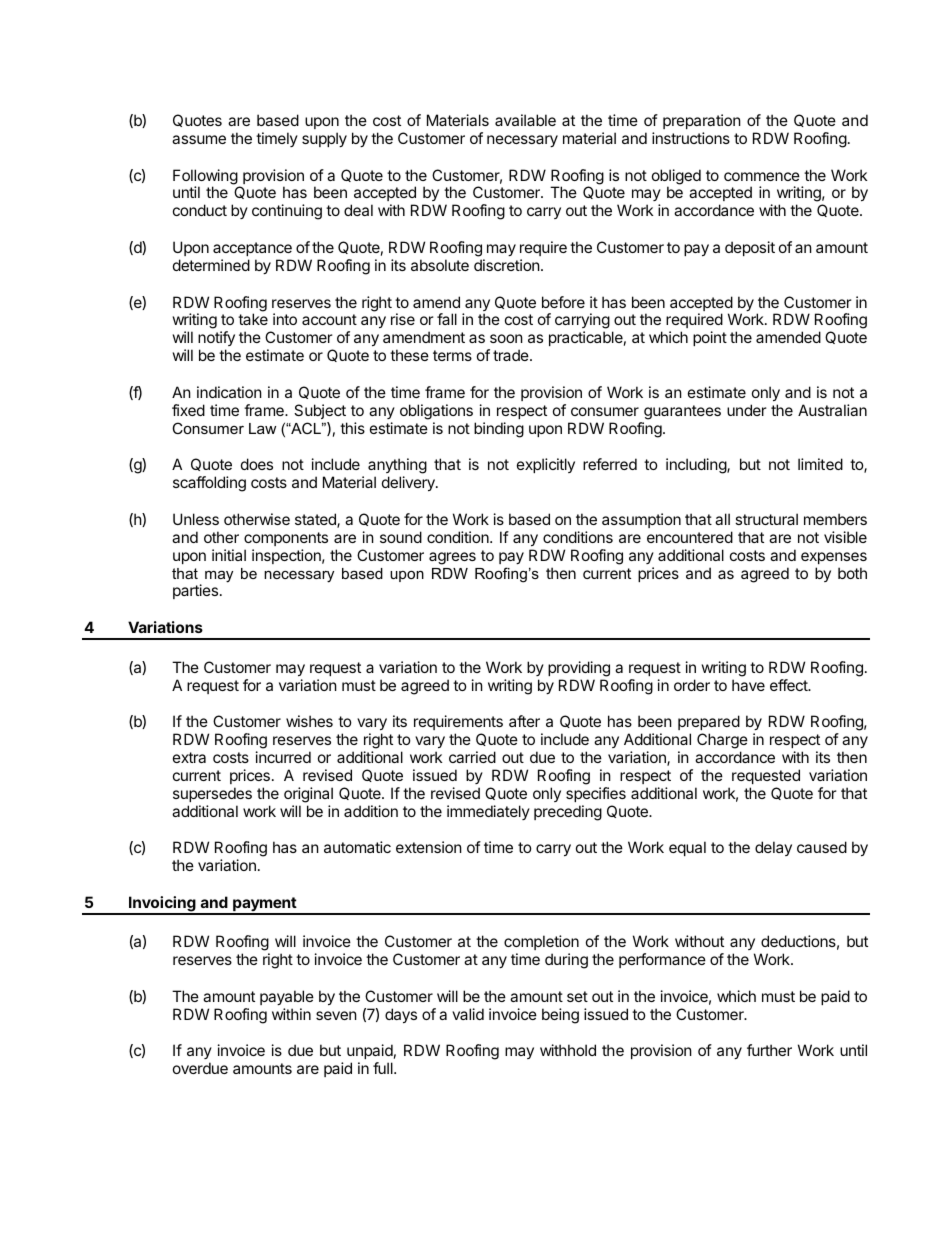 This screenshot has width=952, height=1233. I want to click on overdue, so click(200, 1068).
